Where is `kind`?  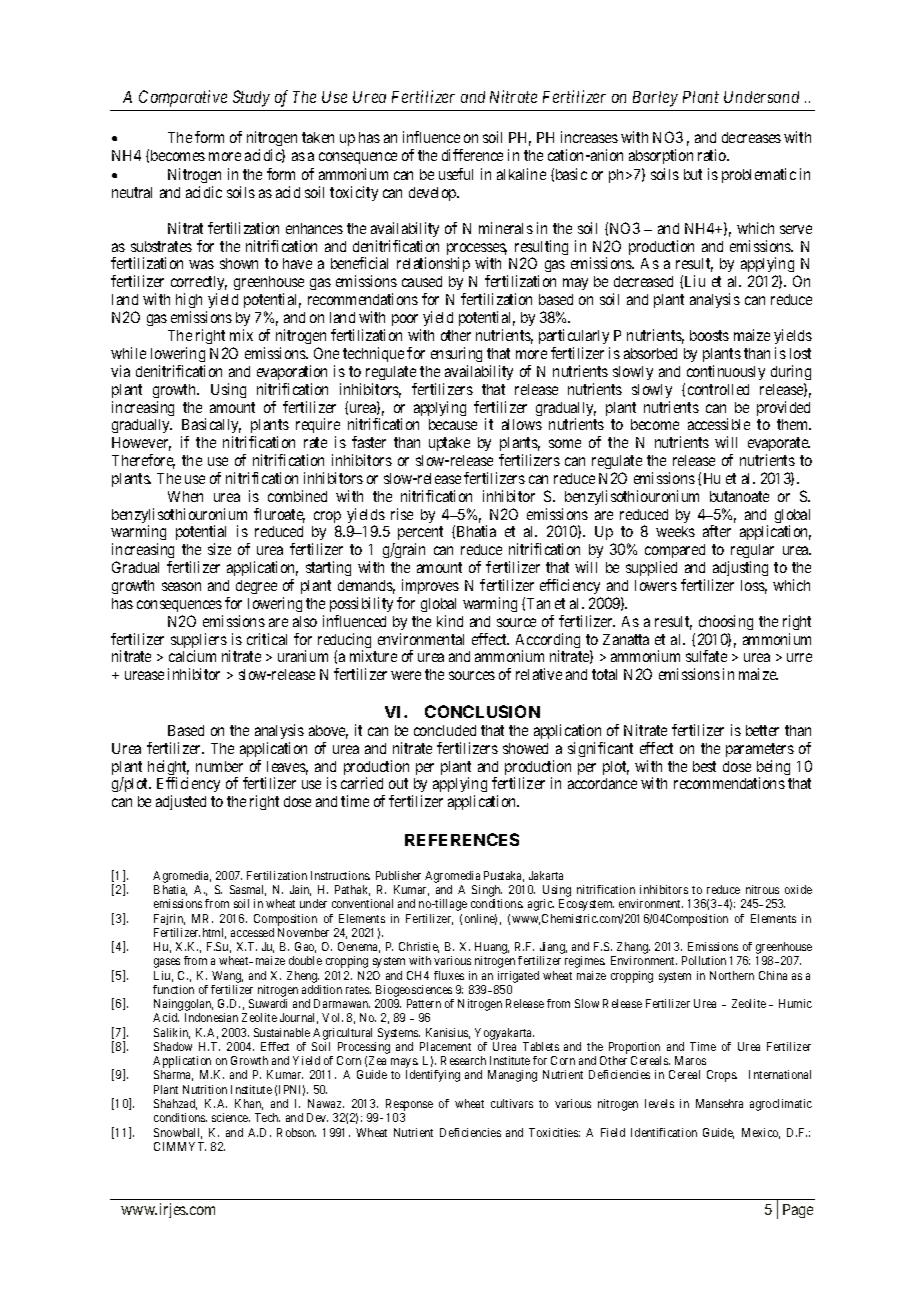 kind is located at coordinates (450, 621).
